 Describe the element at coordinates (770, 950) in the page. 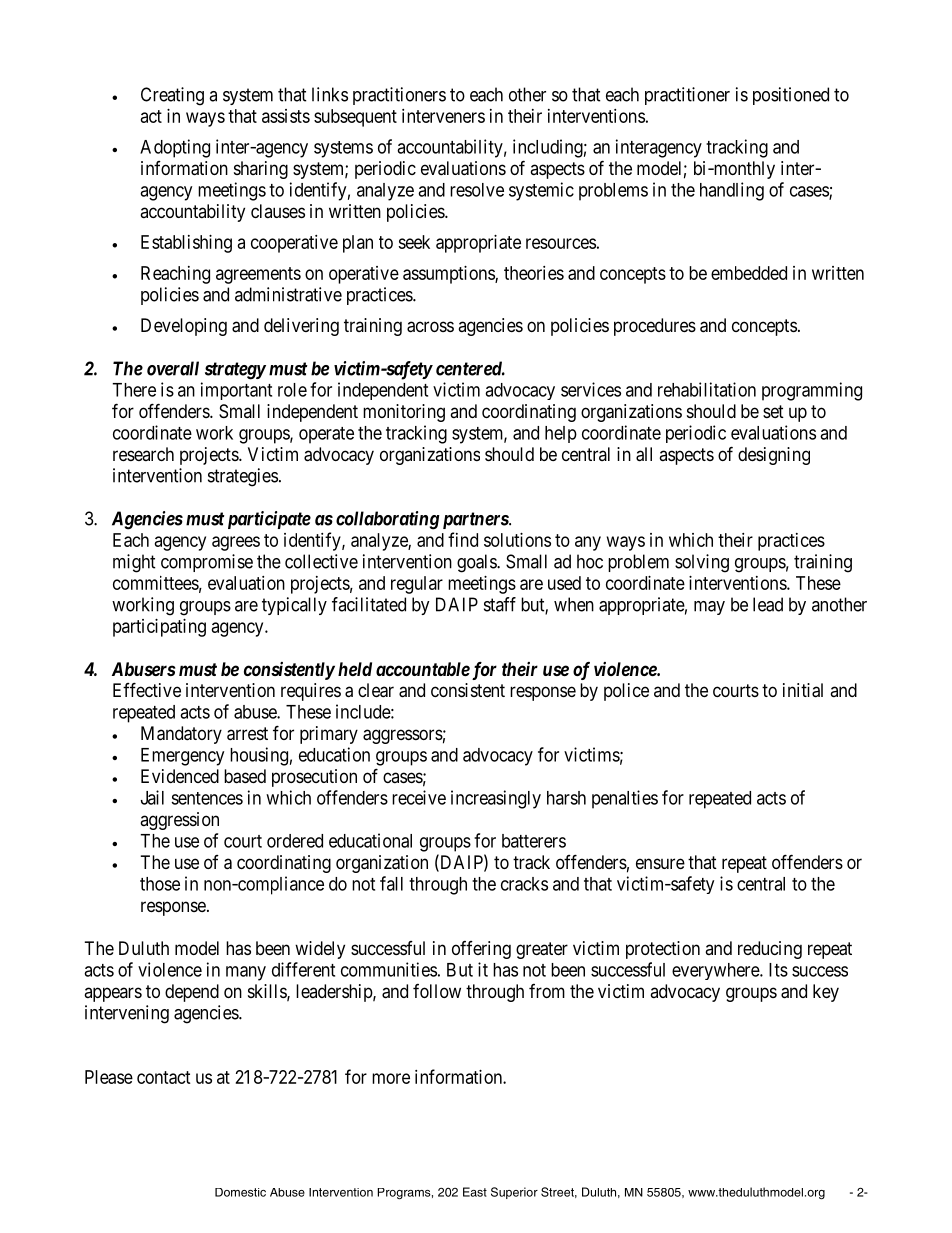

I see `reducing` at that location.
